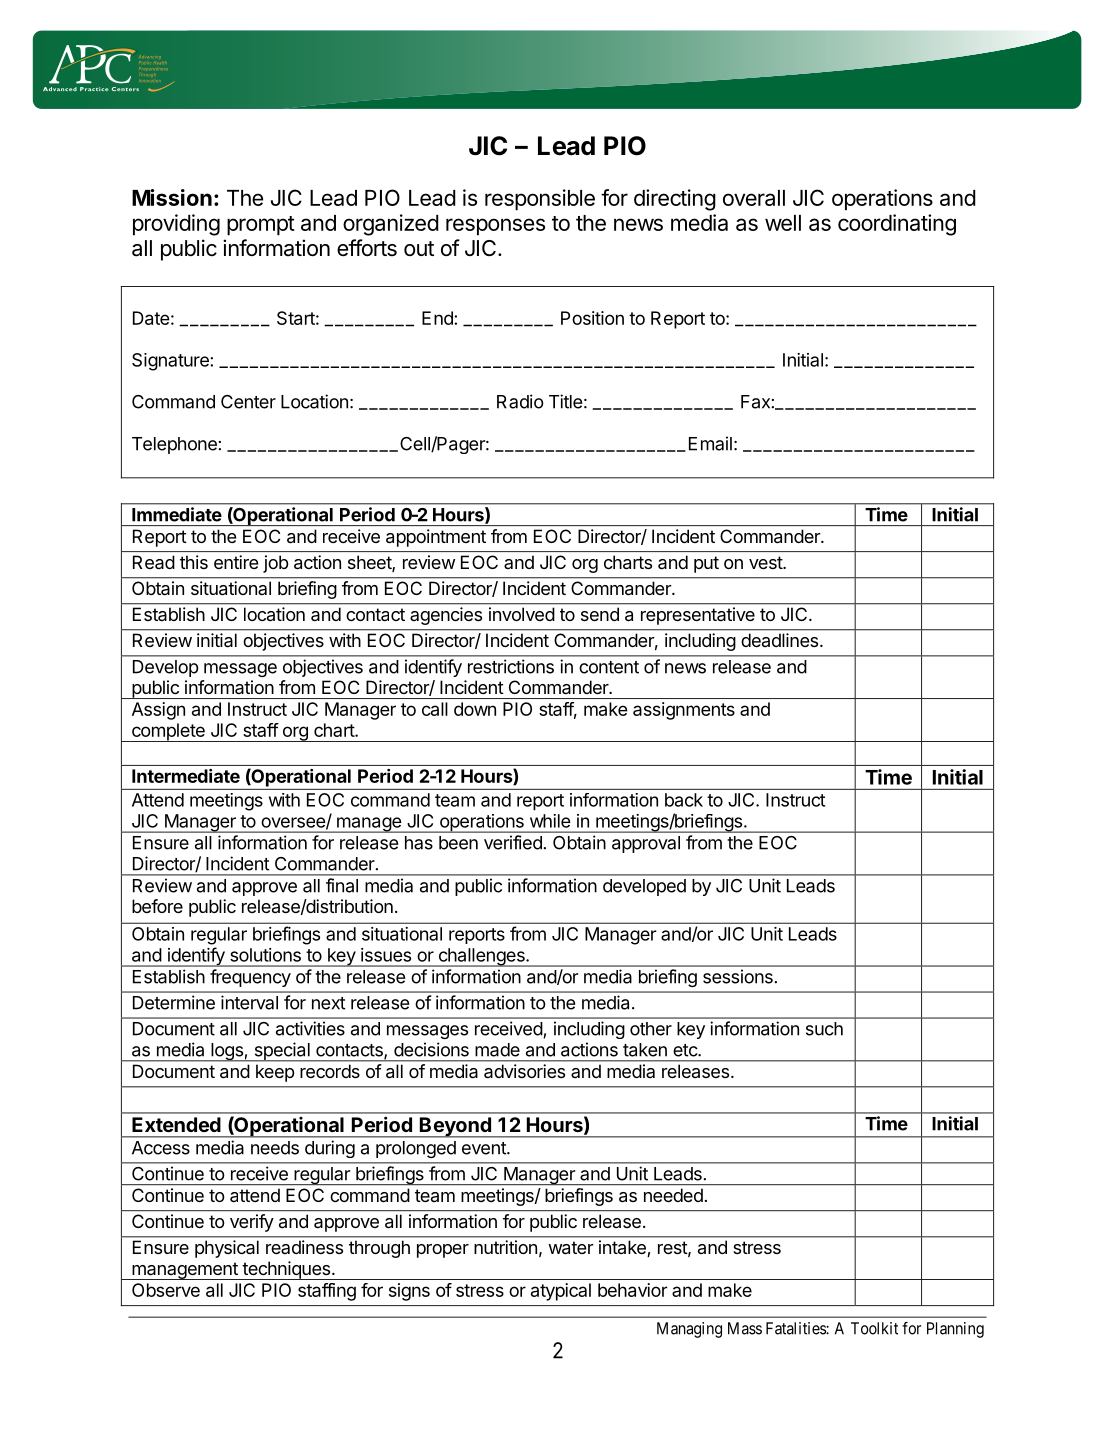 The width and height of the screenshot is (1115, 1442). Describe the element at coordinates (540, 200) in the screenshot. I see `responsible` at that location.
